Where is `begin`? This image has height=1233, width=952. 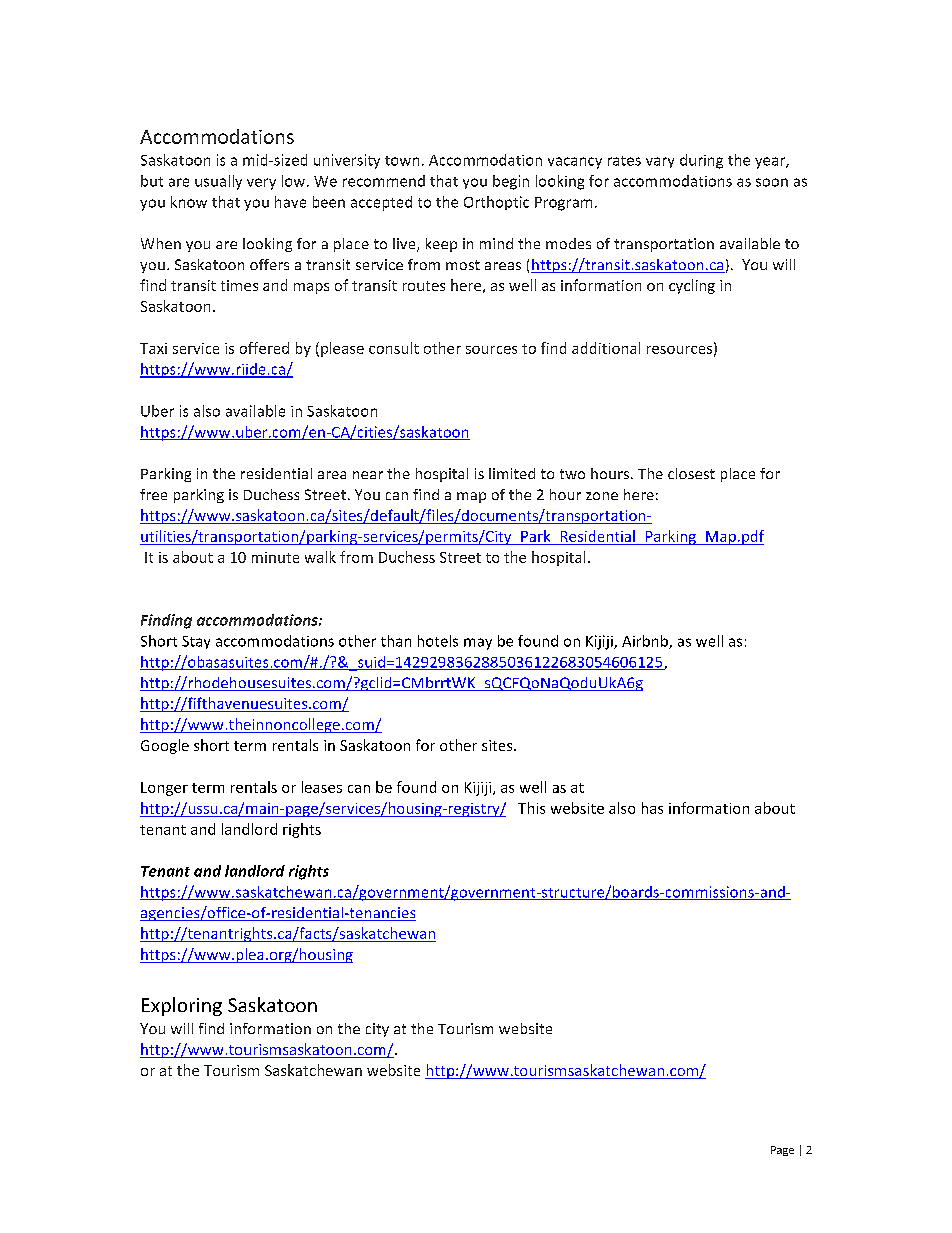
begin is located at coordinates (511, 182).
